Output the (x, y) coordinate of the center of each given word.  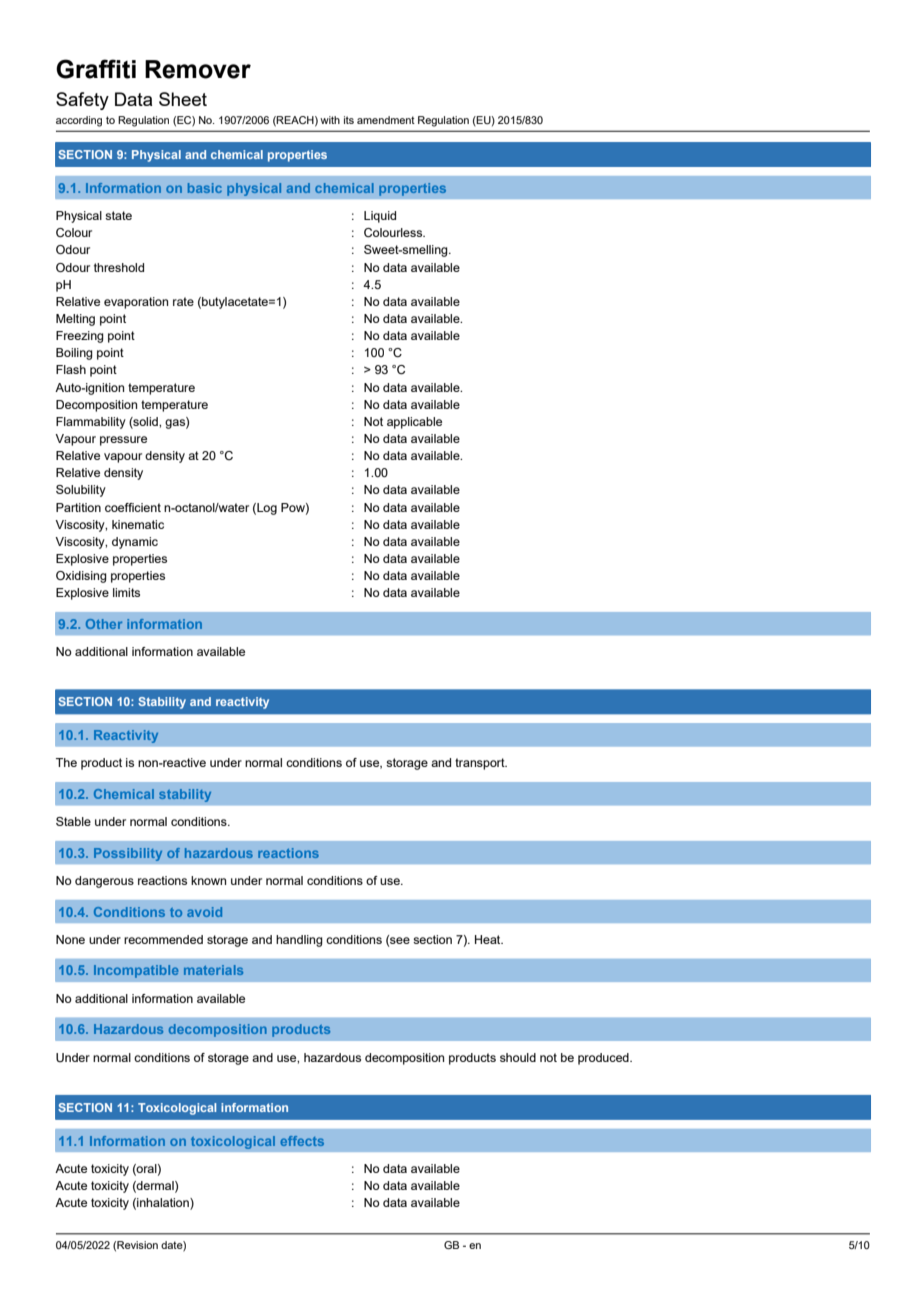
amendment (386, 120)
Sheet (183, 99)
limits (126, 592)
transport (481, 764)
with (330, 120)
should (518, 1057)
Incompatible (136, 971)
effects (302, 1141)
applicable (414, 423)
